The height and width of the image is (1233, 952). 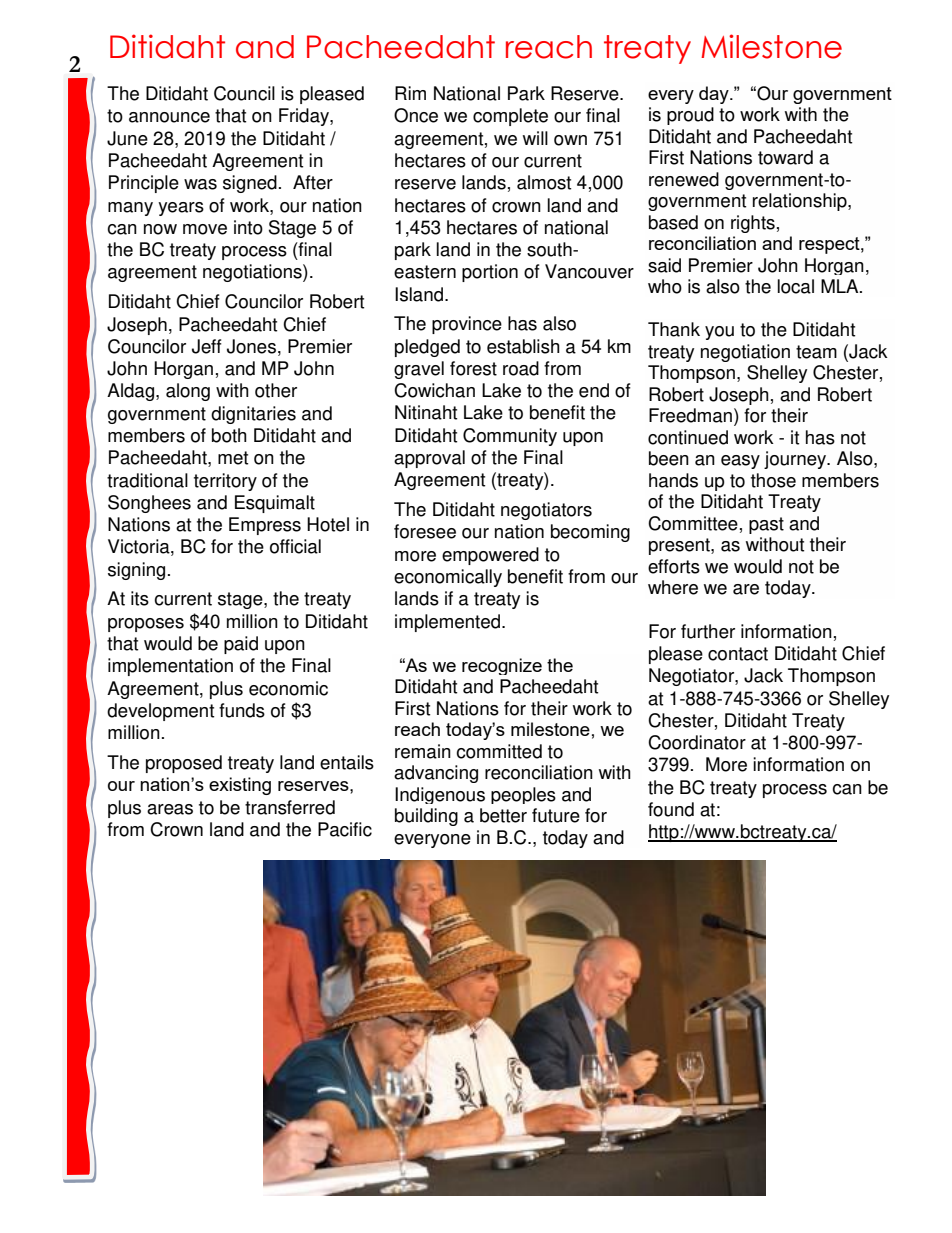 I want to click on announce, so click(x=169, y=117).
